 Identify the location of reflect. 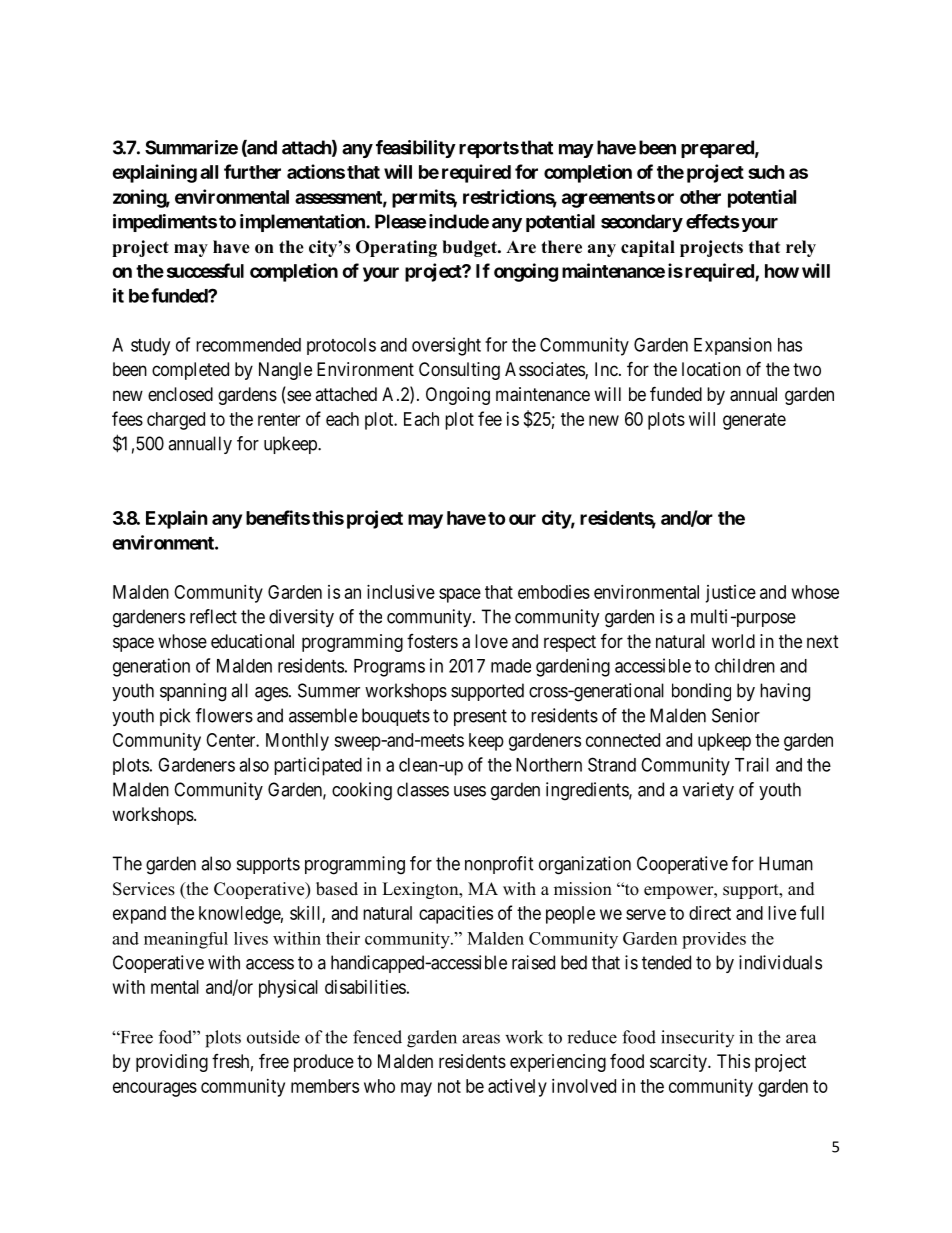
(213, 616).
